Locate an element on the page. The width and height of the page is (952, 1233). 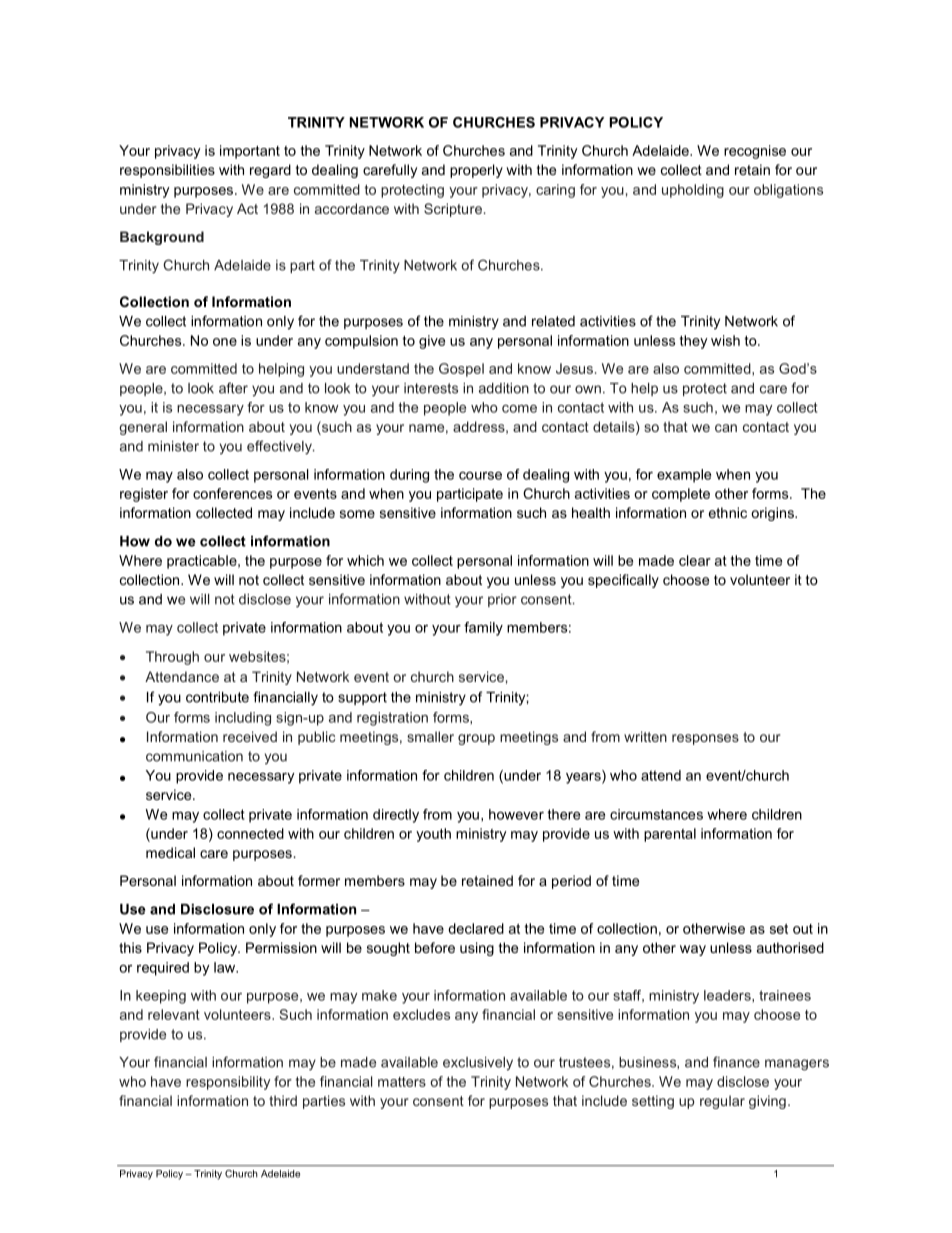
conferences is located at coordinates (232, 493).
